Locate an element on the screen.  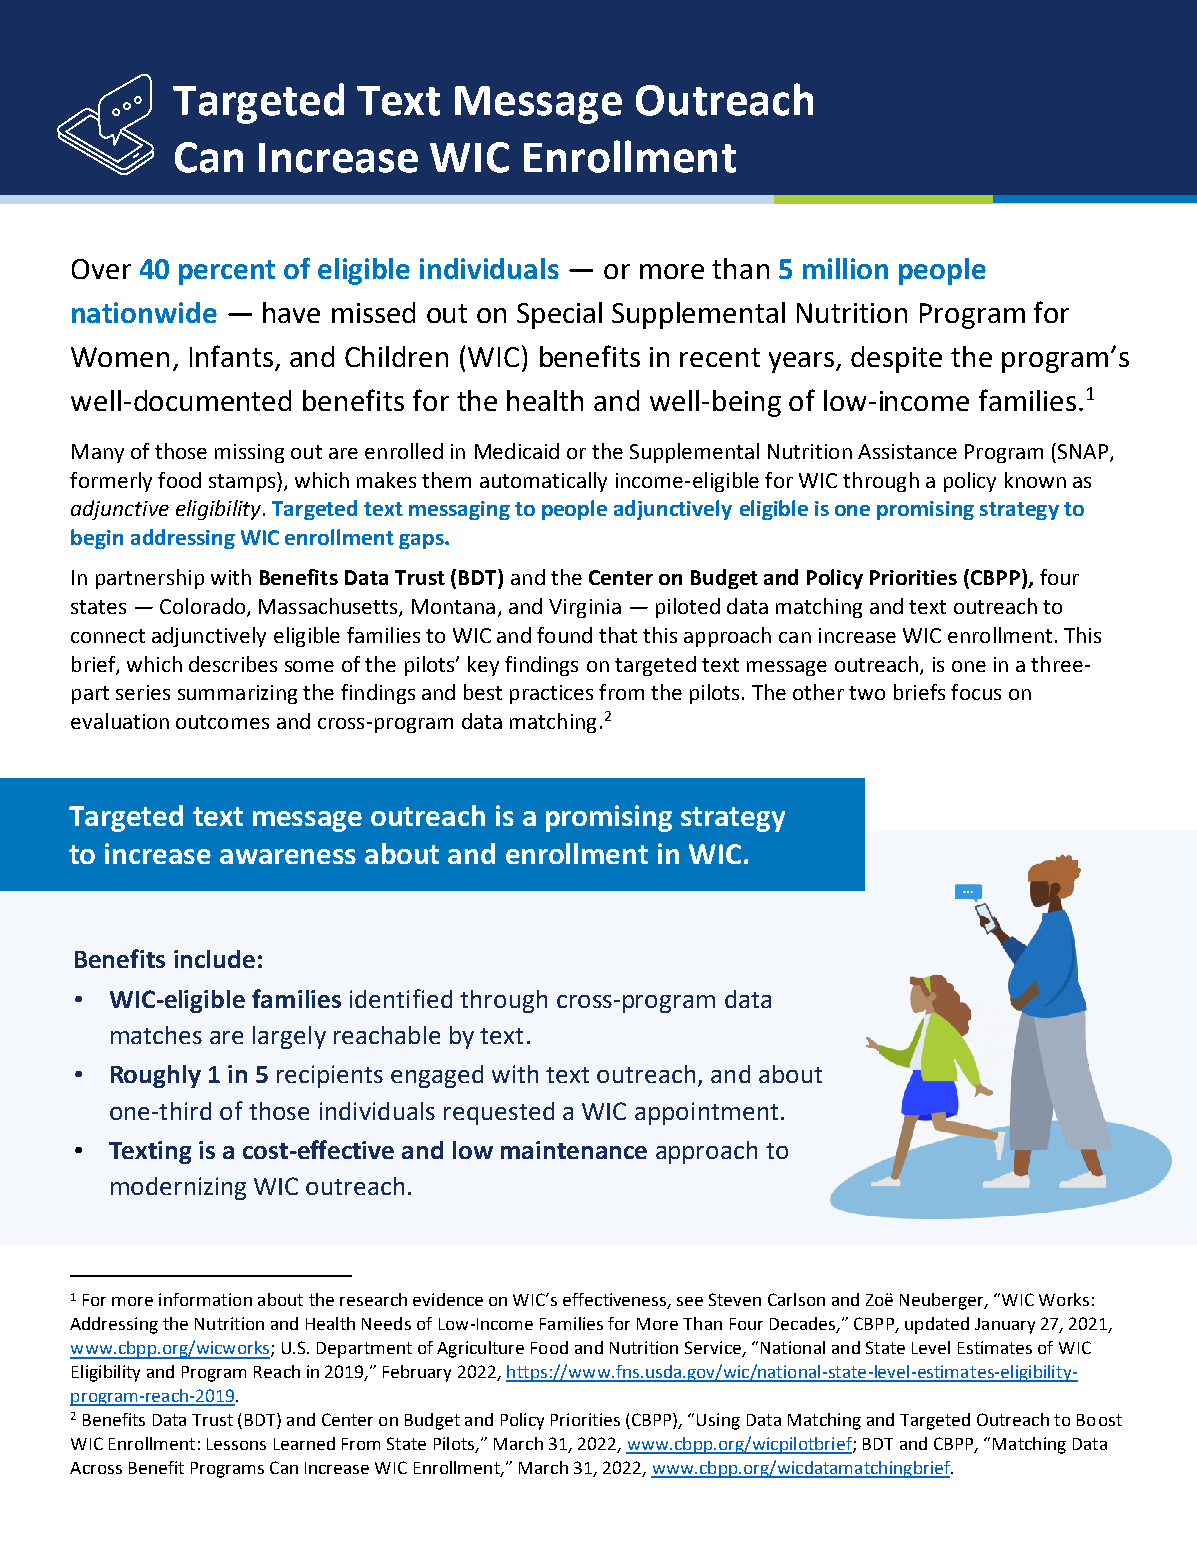
Lessons is located at coordinates (236, 1444).
